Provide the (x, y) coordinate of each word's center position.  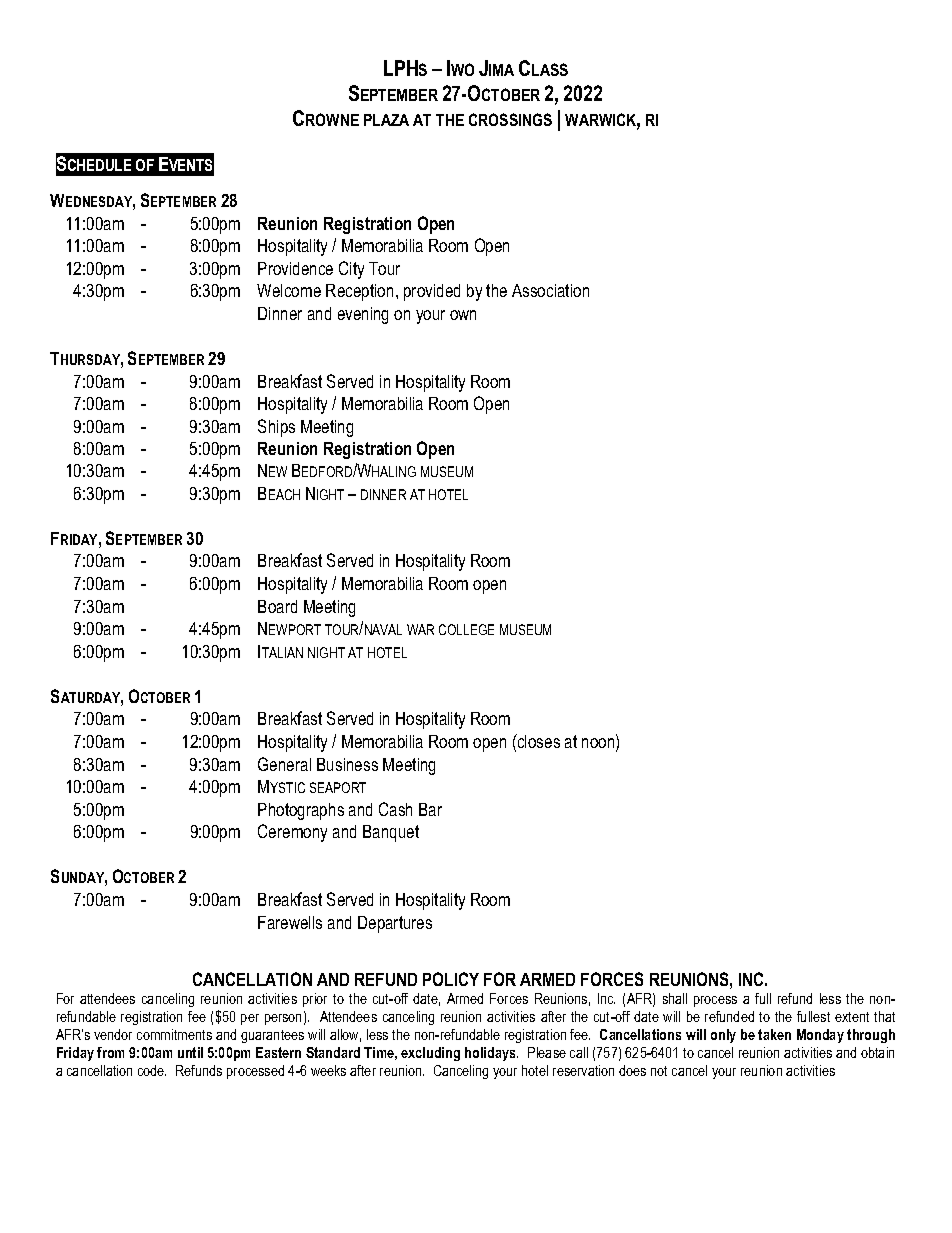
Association (550, 290)
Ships (276, 428)
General (284, 764)
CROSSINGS (510, 119)
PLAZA (386, 120)
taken (774, 1034)
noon (599, 744)
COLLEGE (466, 629)
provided (432, 292)
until (190, 1052)
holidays (491, 1054)
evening (363, 315)
